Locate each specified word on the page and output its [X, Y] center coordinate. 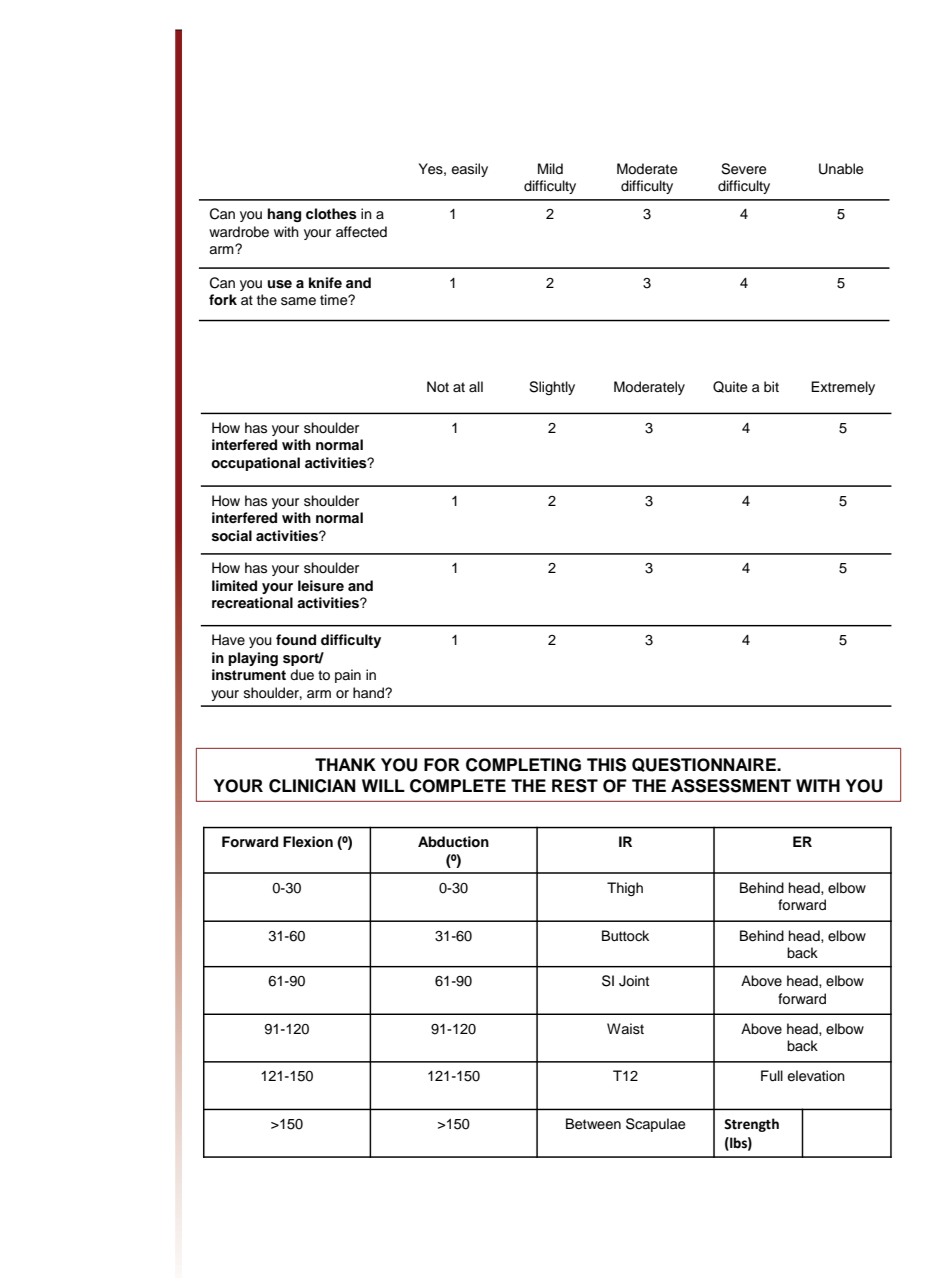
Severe [743, 169]
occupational [255, 464]
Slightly [552, 388]
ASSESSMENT [731, 786]
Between [593, 1124]
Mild [550, 168]
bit [771, 386]
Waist [625, 1029]
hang [284, 215]
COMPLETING [523, 765]
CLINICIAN [312, 786]
